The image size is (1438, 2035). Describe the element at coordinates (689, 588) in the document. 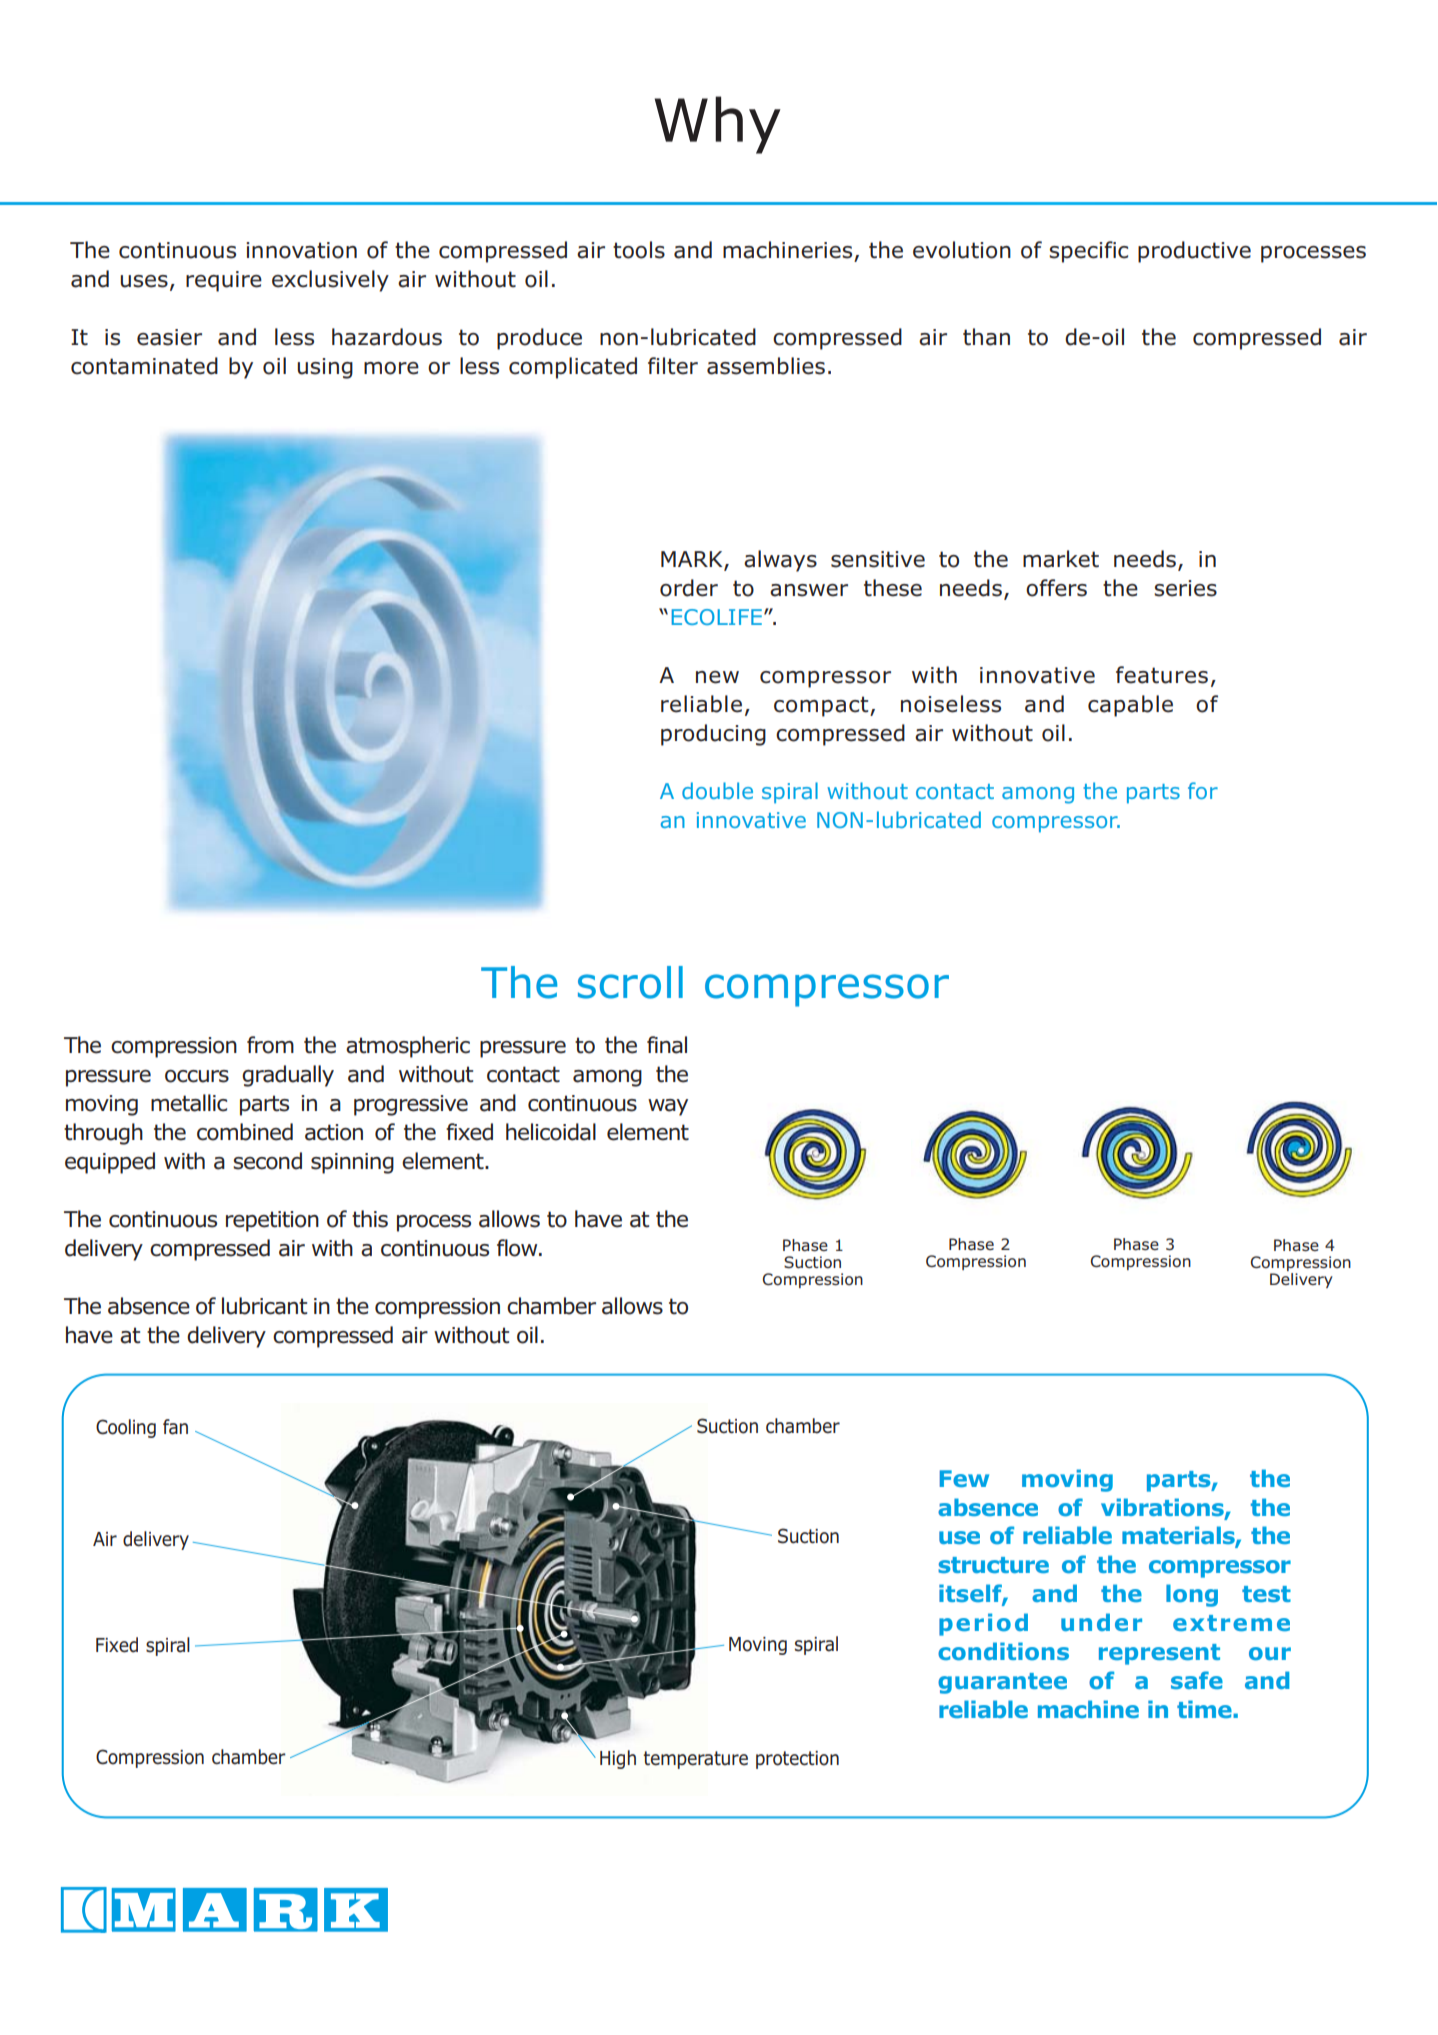

I see `order` at that location.
